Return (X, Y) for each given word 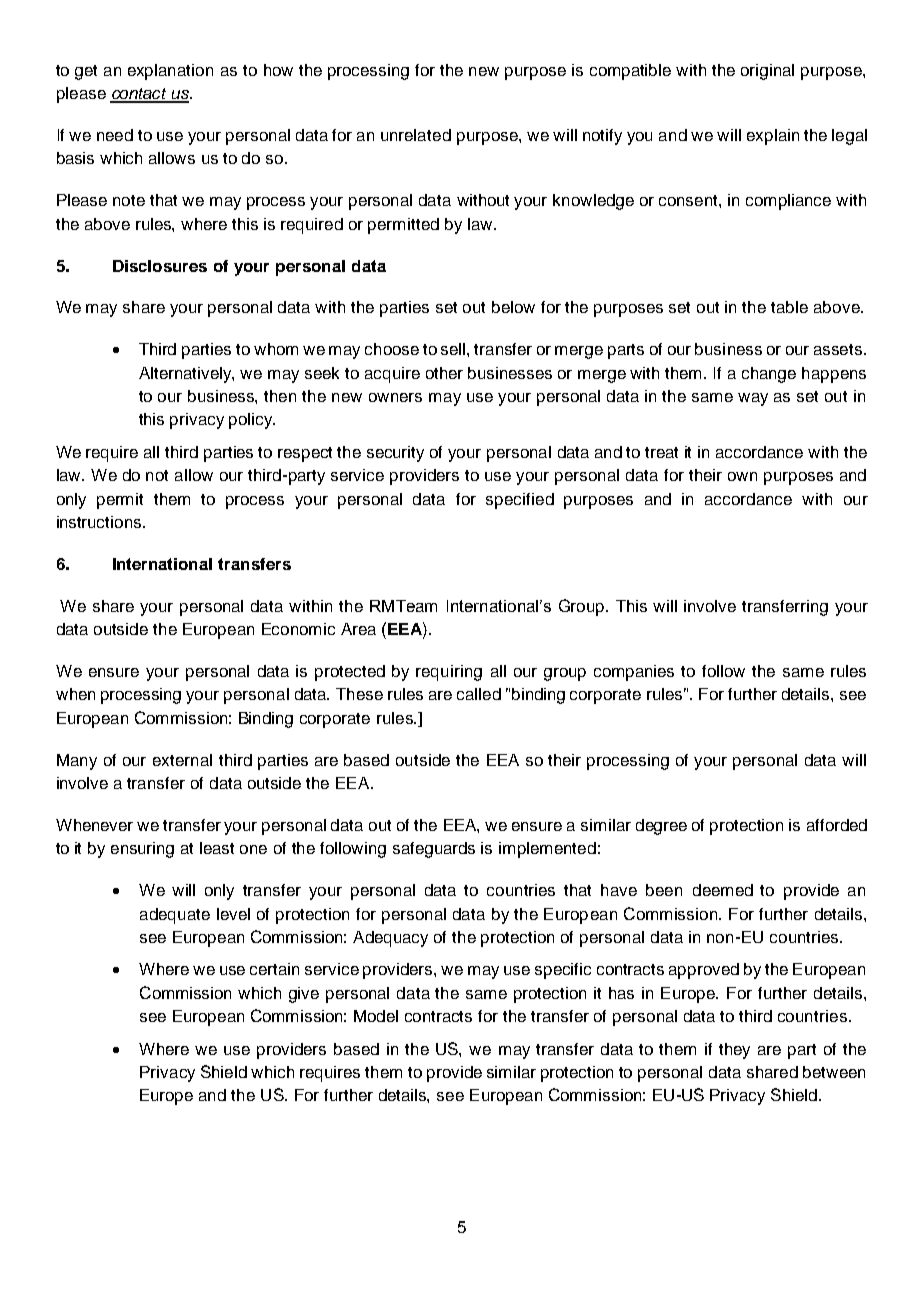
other (444, 373)
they (734, 1051)
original (767, 72)
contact (140, 95)
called (479, 694)
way (753, 399)
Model (376, 1016)
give (304, 995)
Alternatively (186, 375)
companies (634, 673)
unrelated (416, 135)
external (182, 760)
